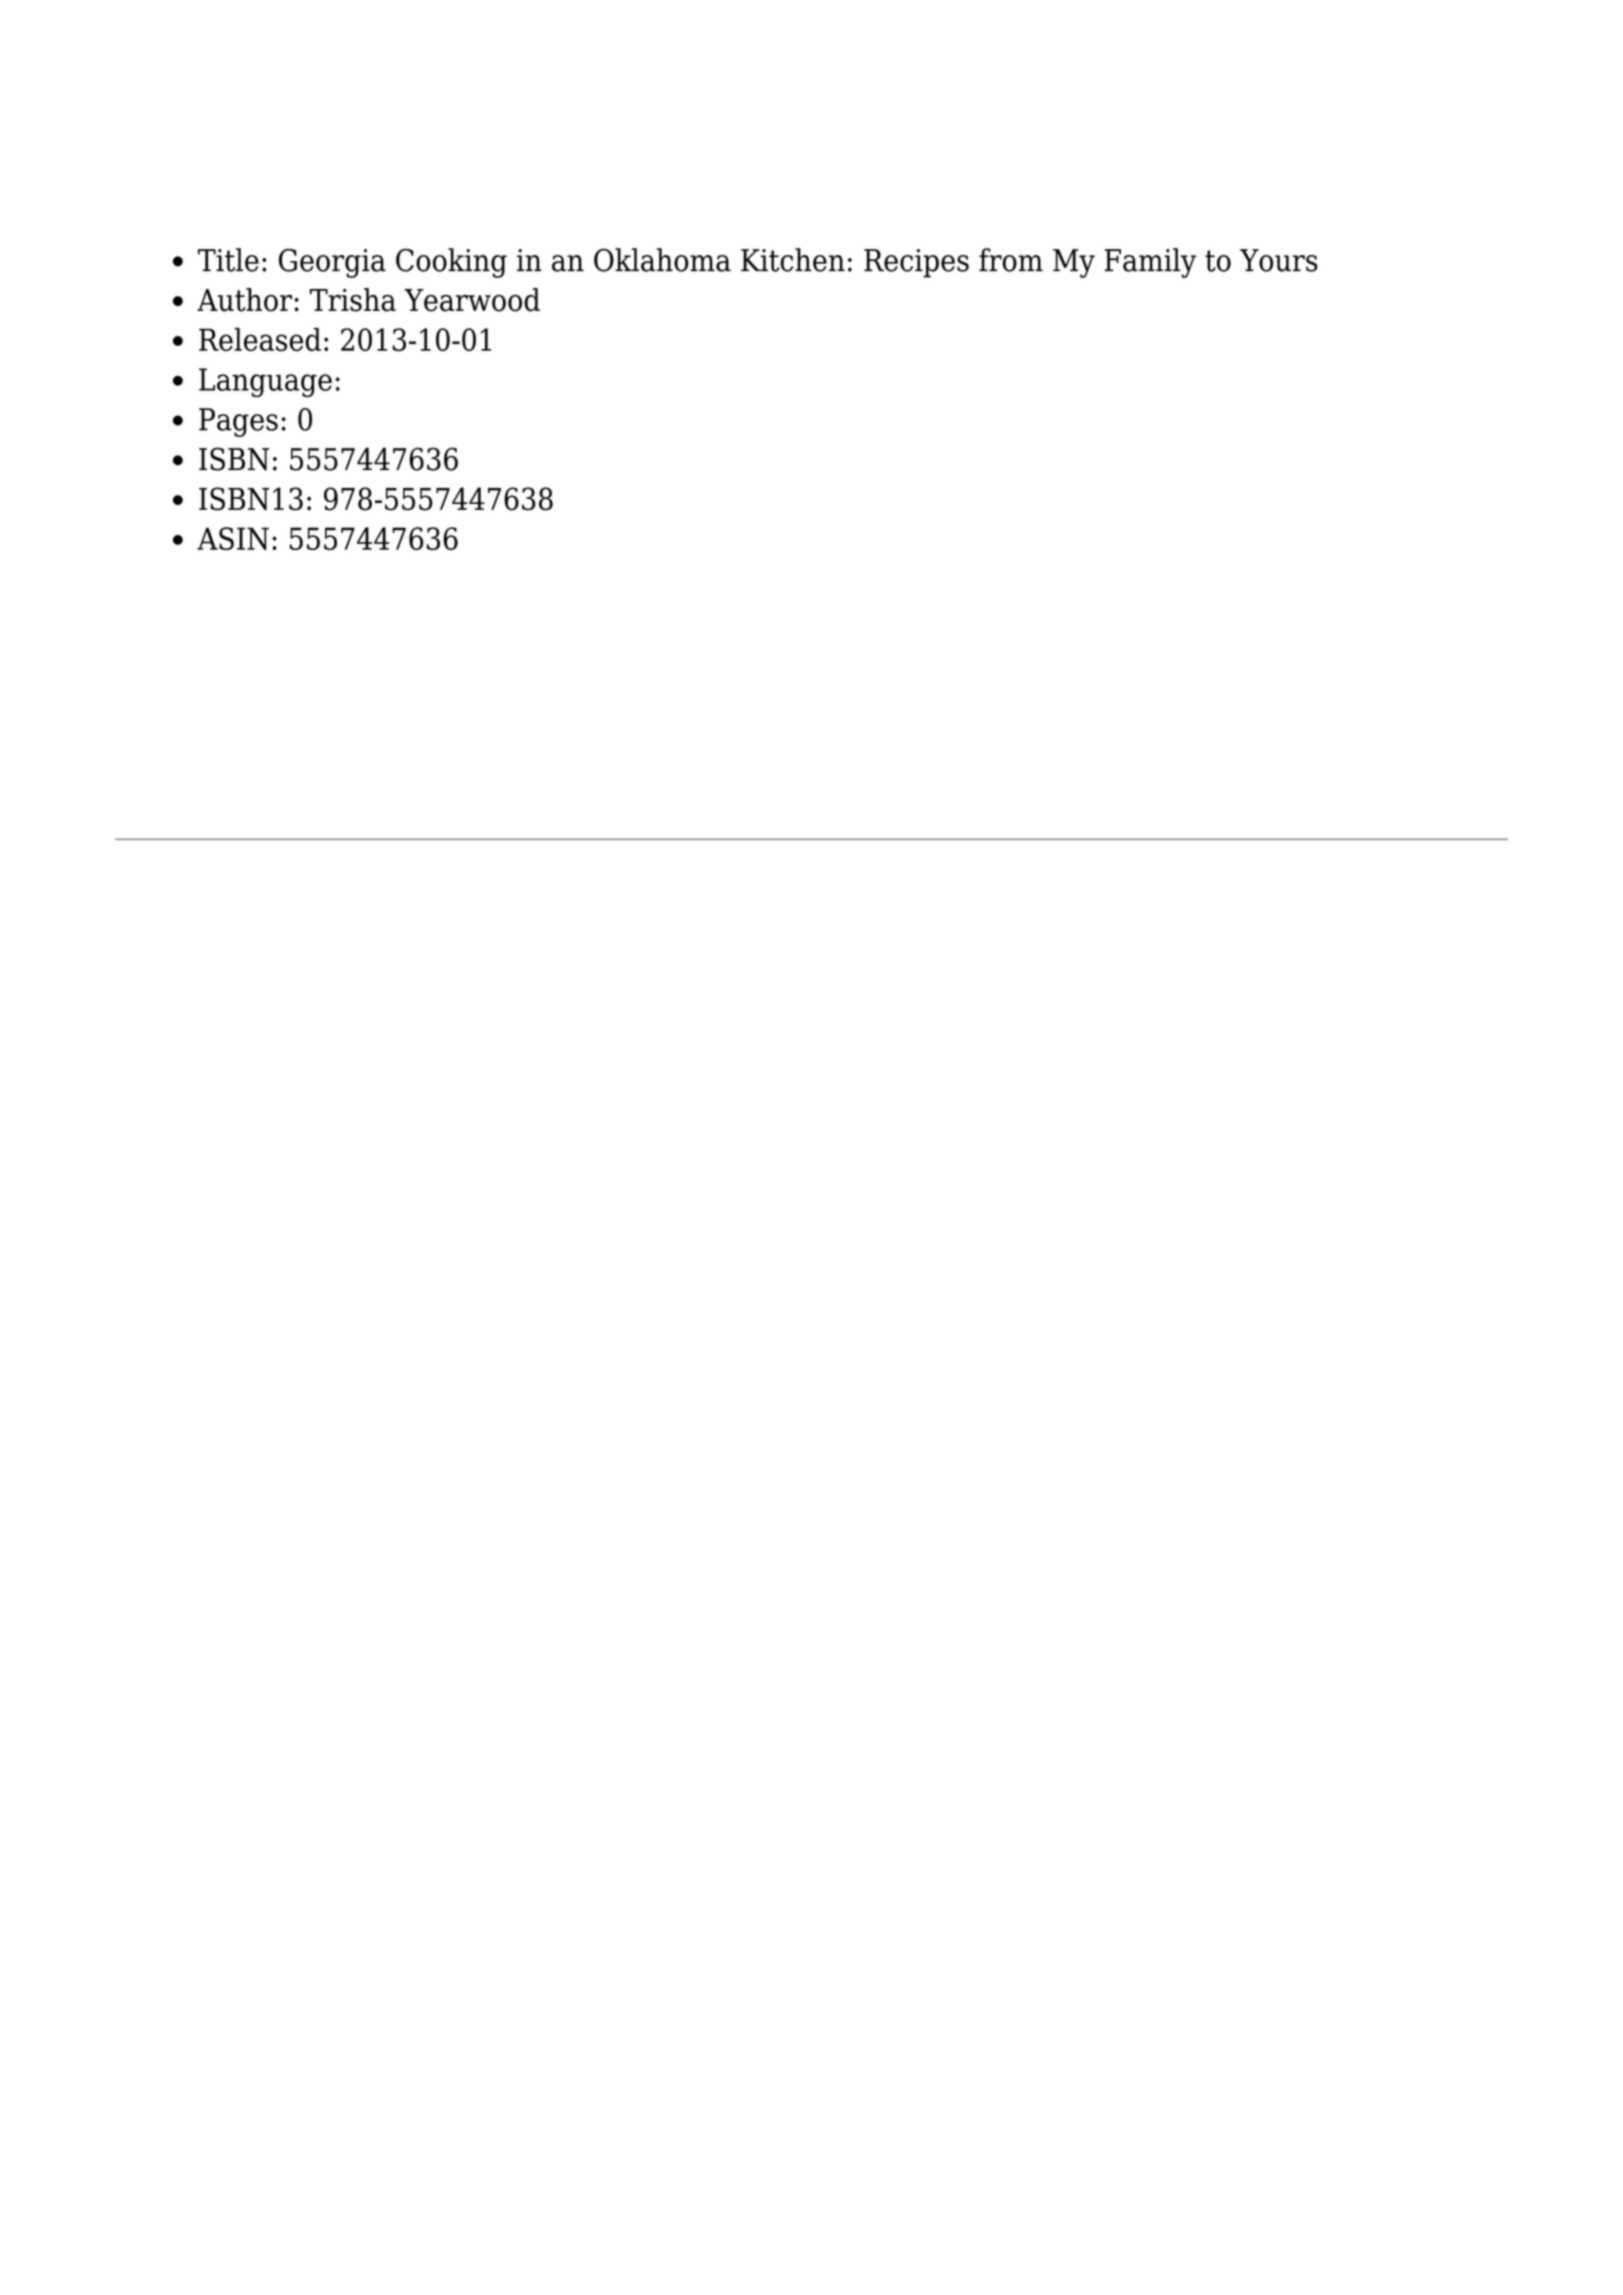 The height and width of the page is (2295, 1623). What do you see at coordinates (260, 339) in the page?
I see `Released` at bounding box center [260, 339].
